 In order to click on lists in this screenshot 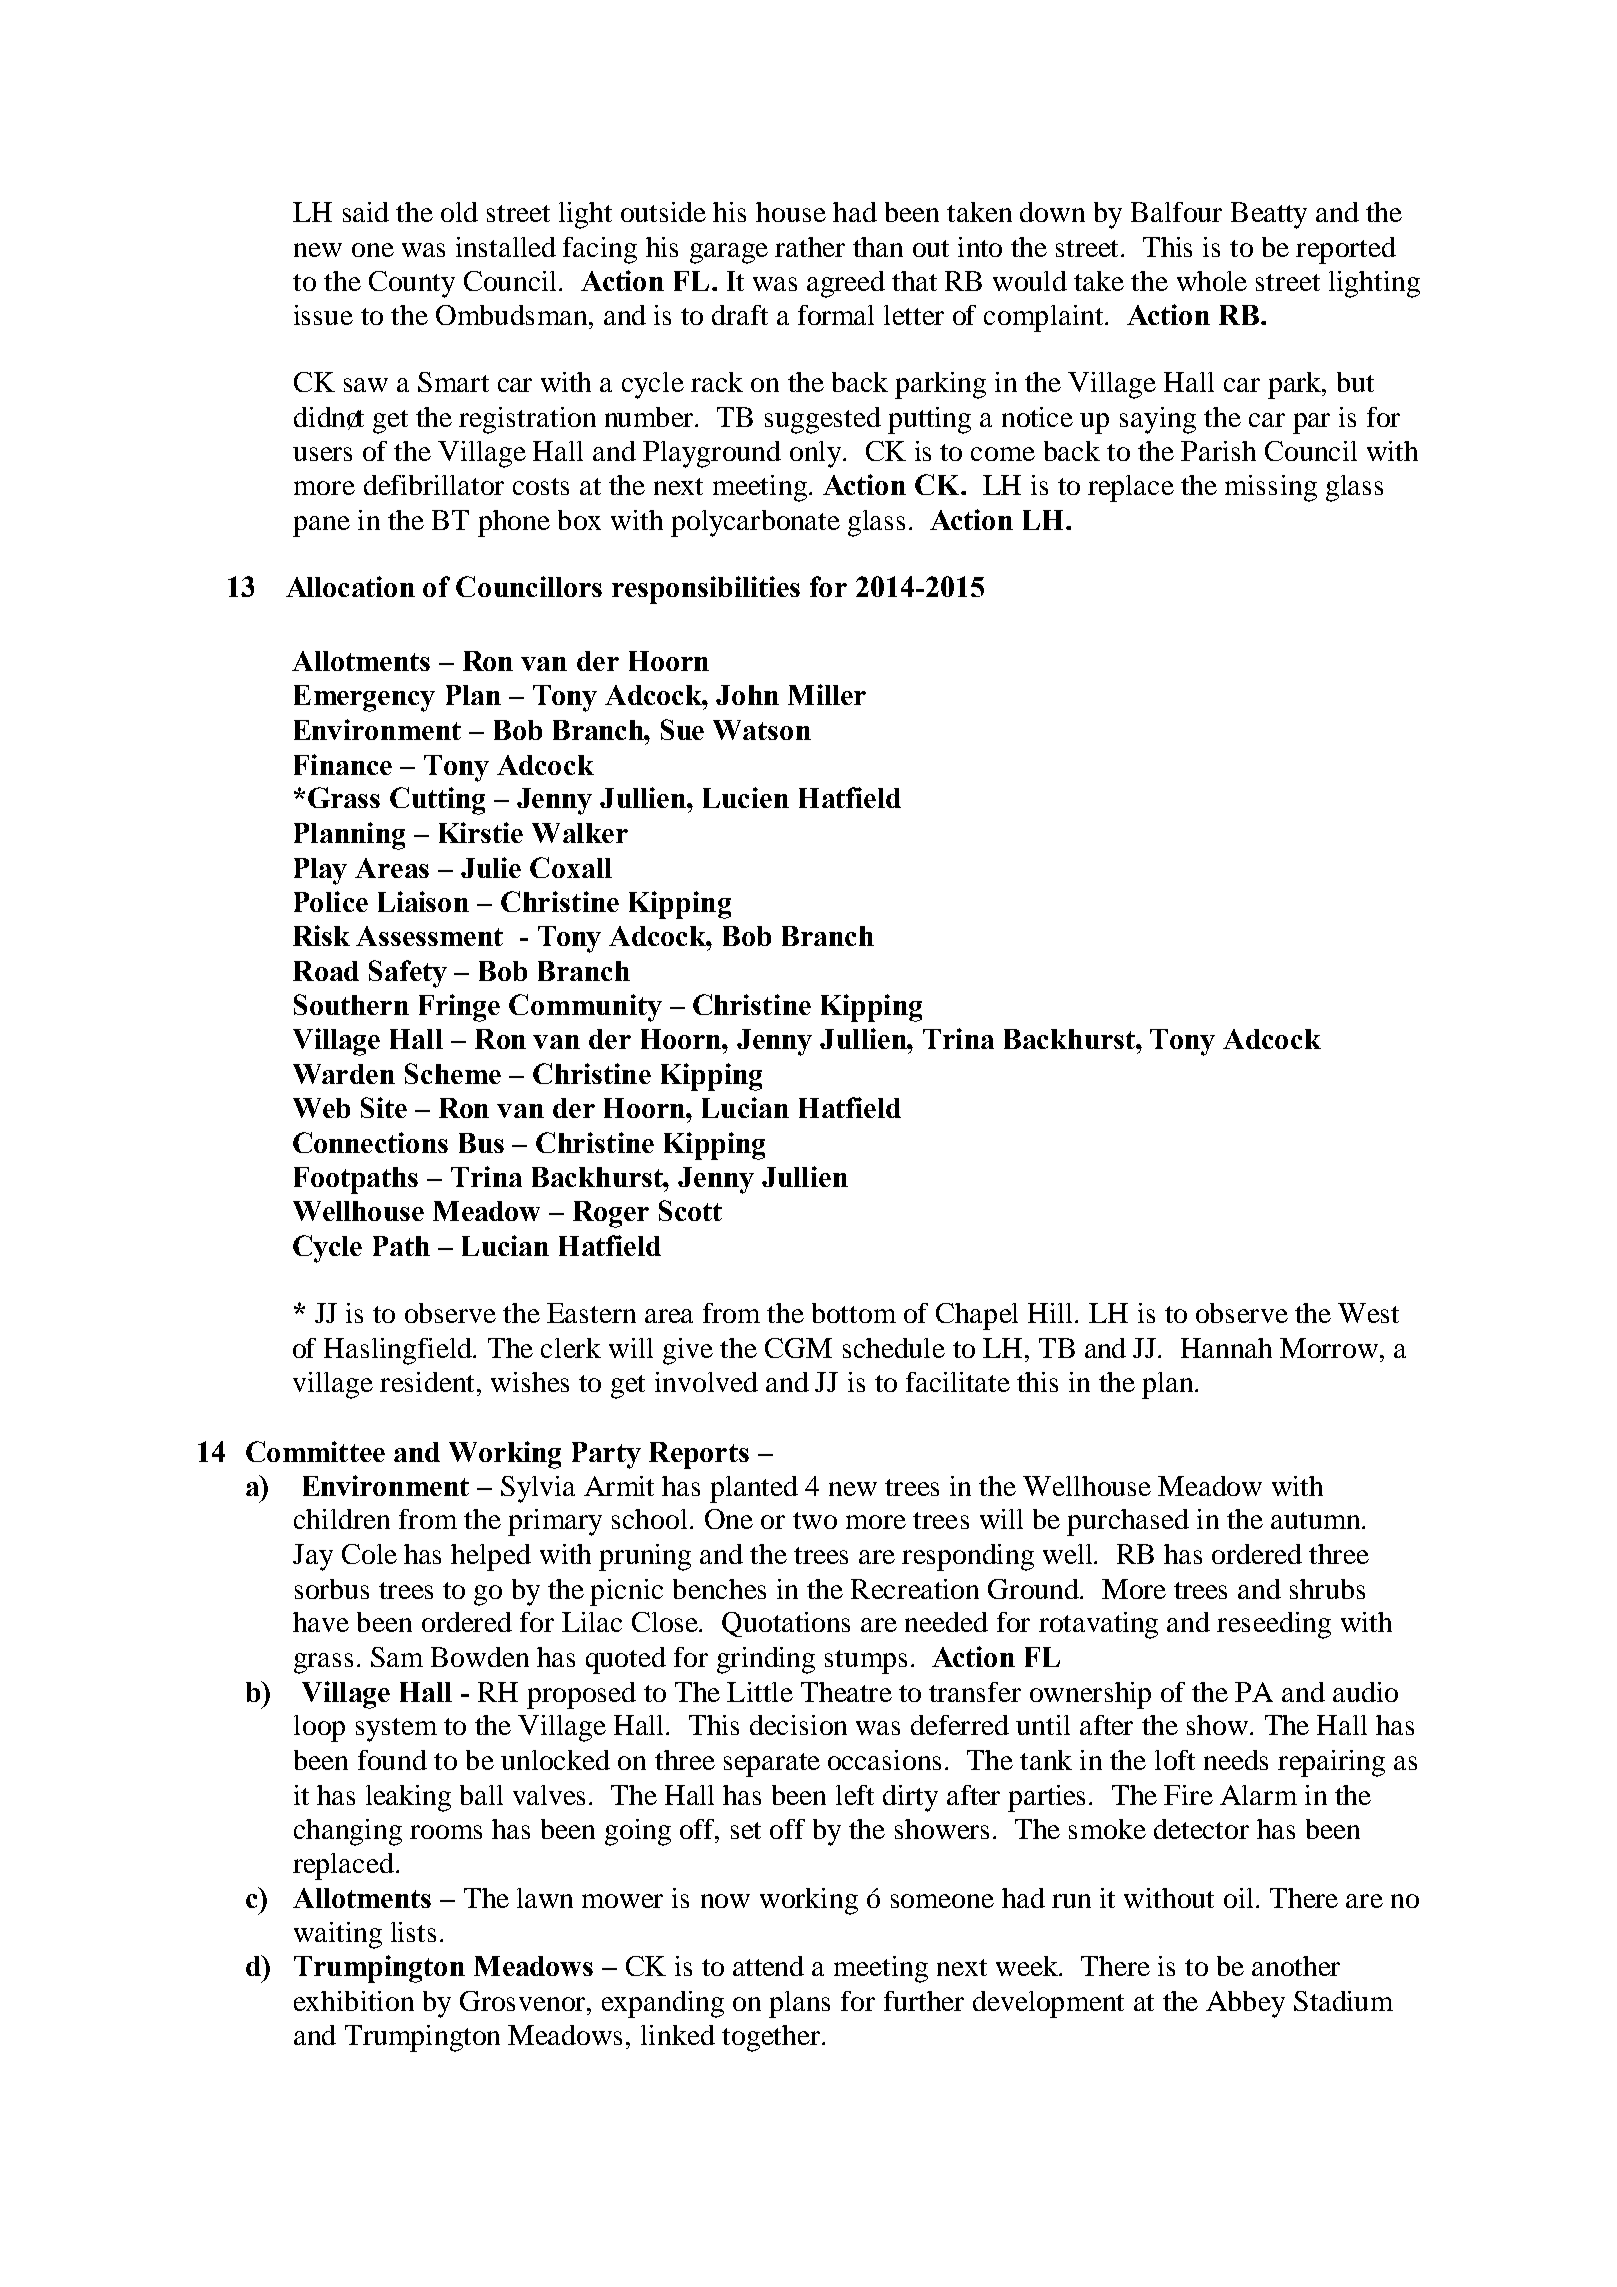, I will do `click(413, 1932)`.
